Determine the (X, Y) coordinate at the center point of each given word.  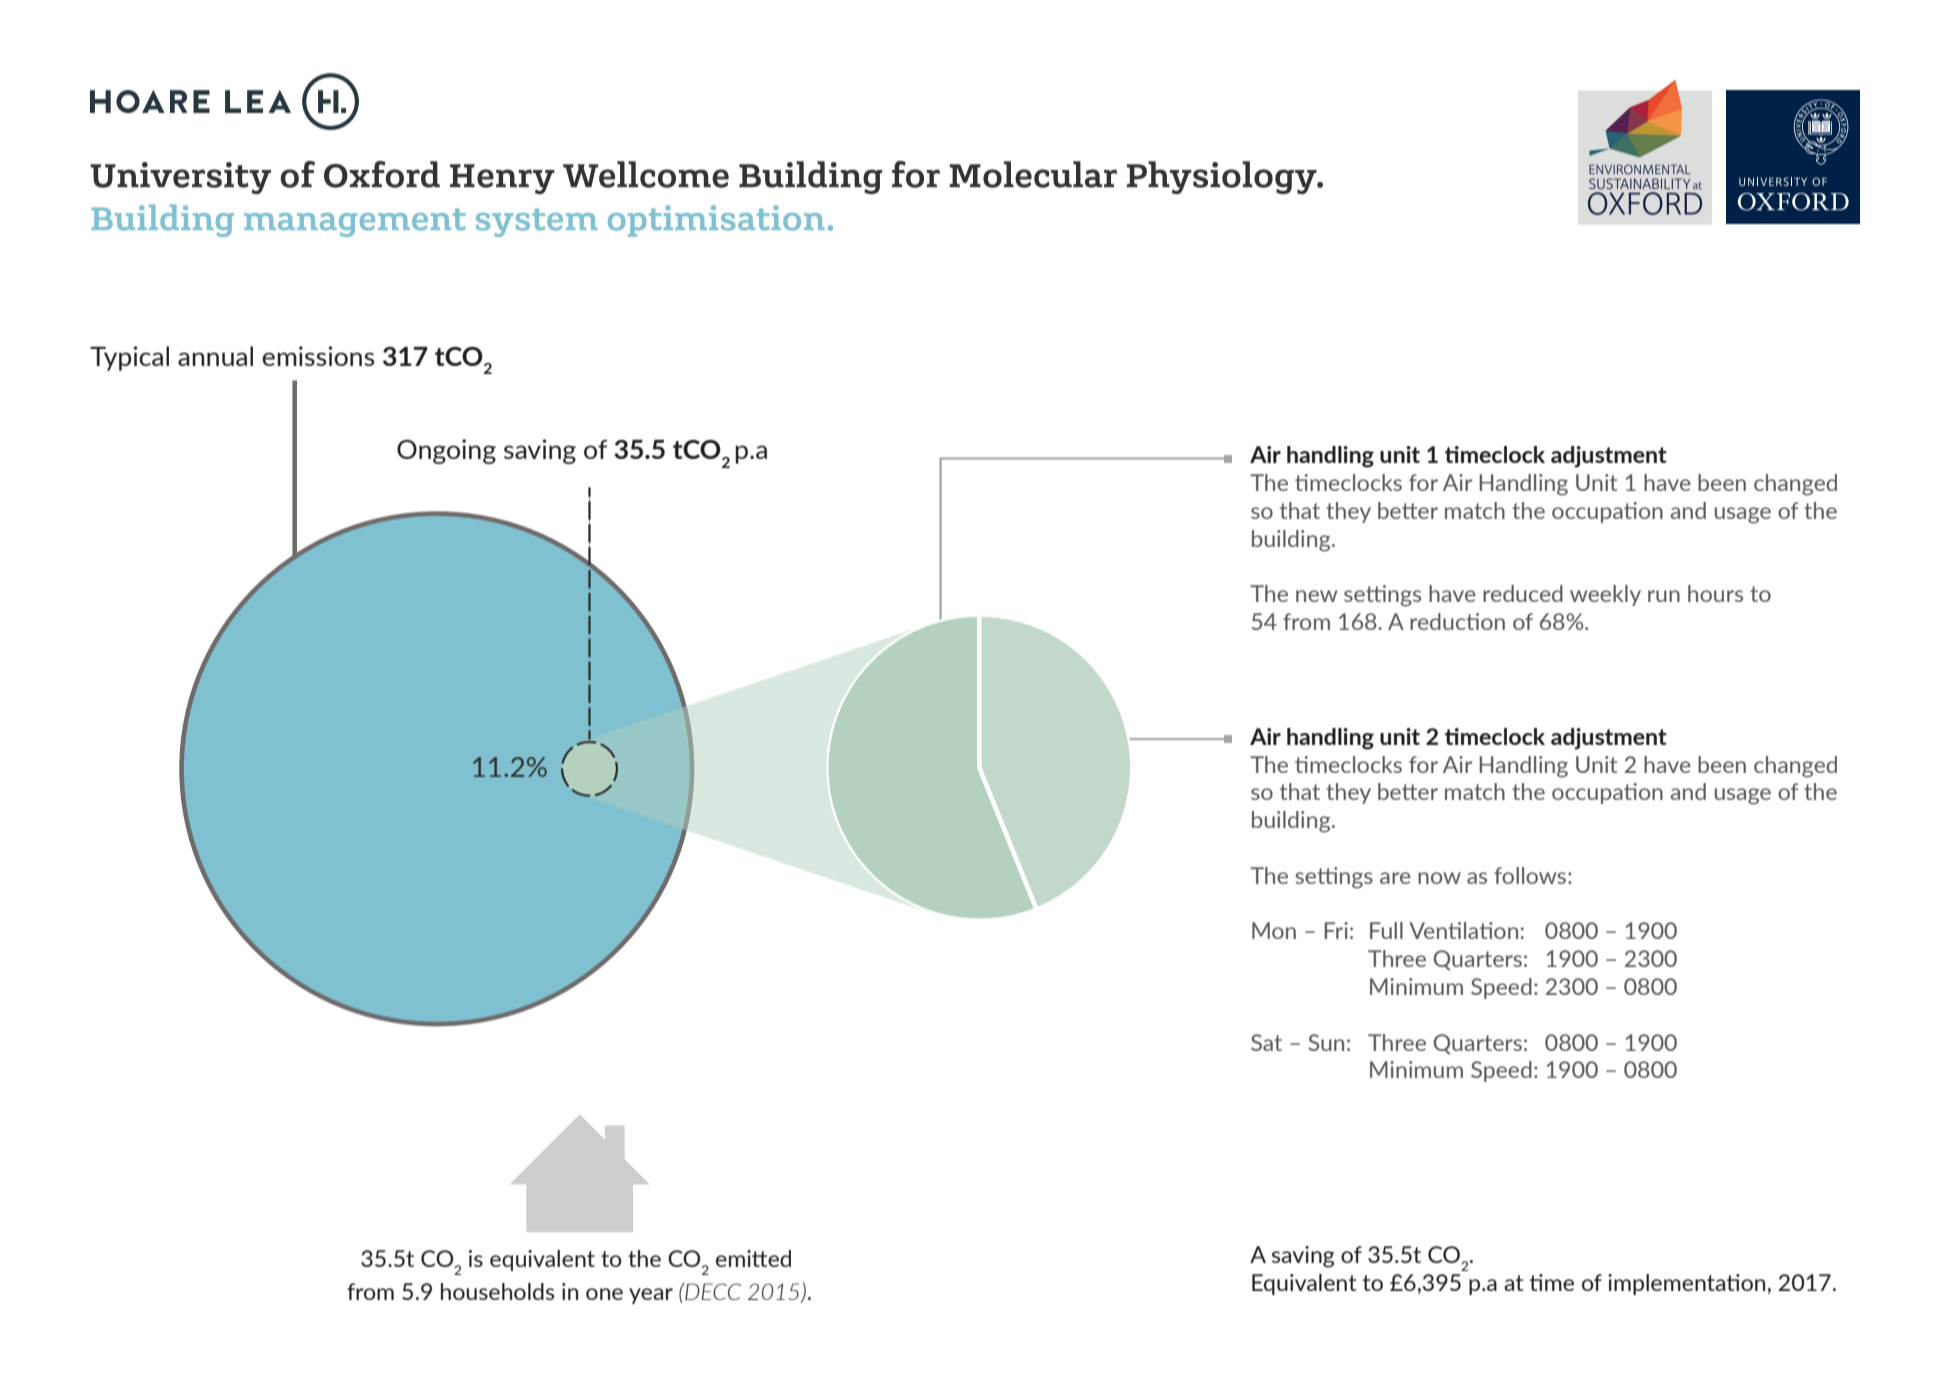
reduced (1523, 593)
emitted (753, 1258)
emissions (318, 356)
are (1395, 878)
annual (215, 356)
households (498, 1291)
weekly (1605, 595)
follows (1531, 875)
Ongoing (446, 451)
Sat (1266, 1042)
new (1316, 596)
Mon (1274, 930)
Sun (1326, 1042)
